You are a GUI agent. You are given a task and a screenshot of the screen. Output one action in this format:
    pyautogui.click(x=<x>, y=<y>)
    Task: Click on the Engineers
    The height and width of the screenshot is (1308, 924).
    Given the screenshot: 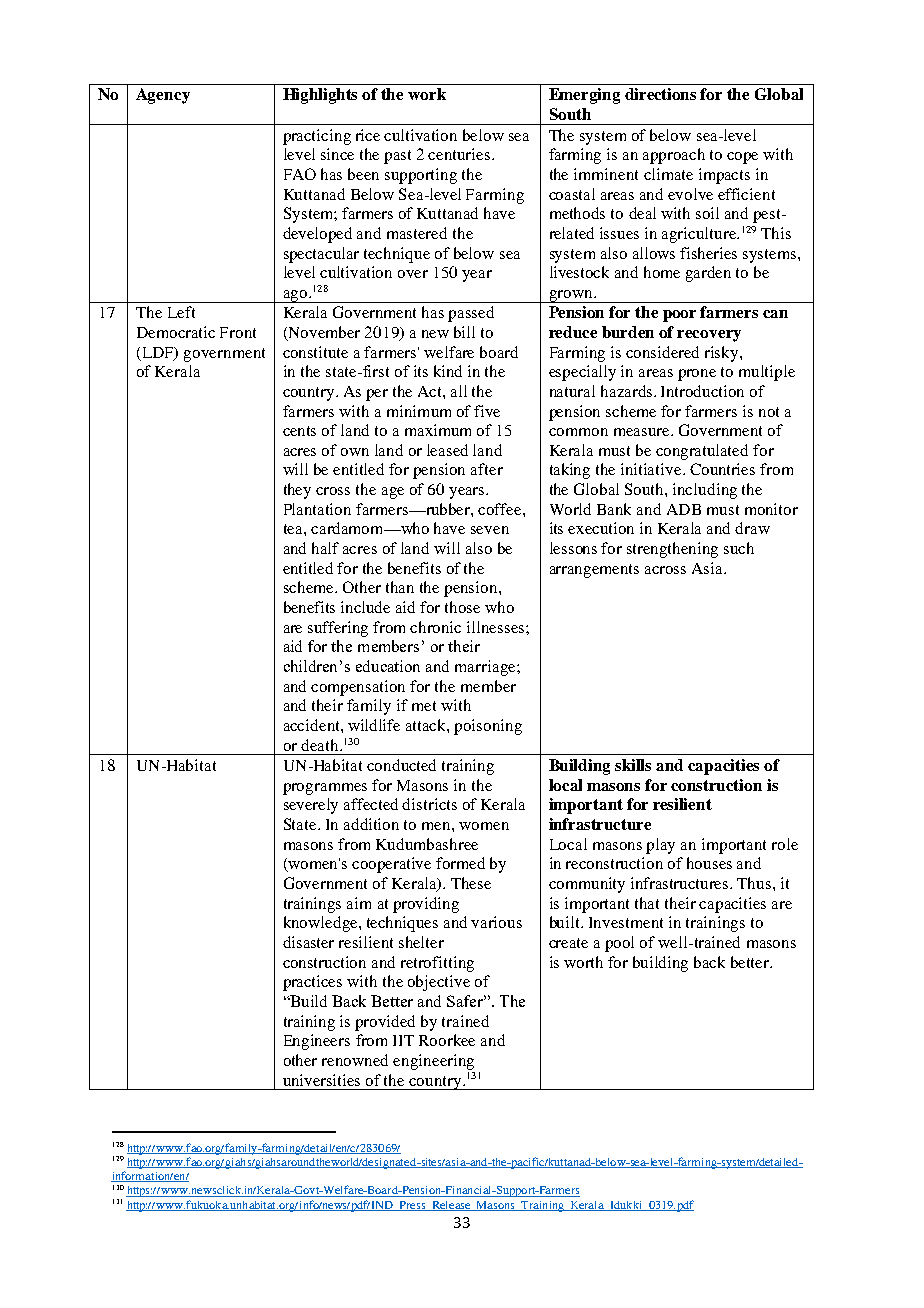 What is the action you would take?
    pyautogui.click(x=317, y=1042)
